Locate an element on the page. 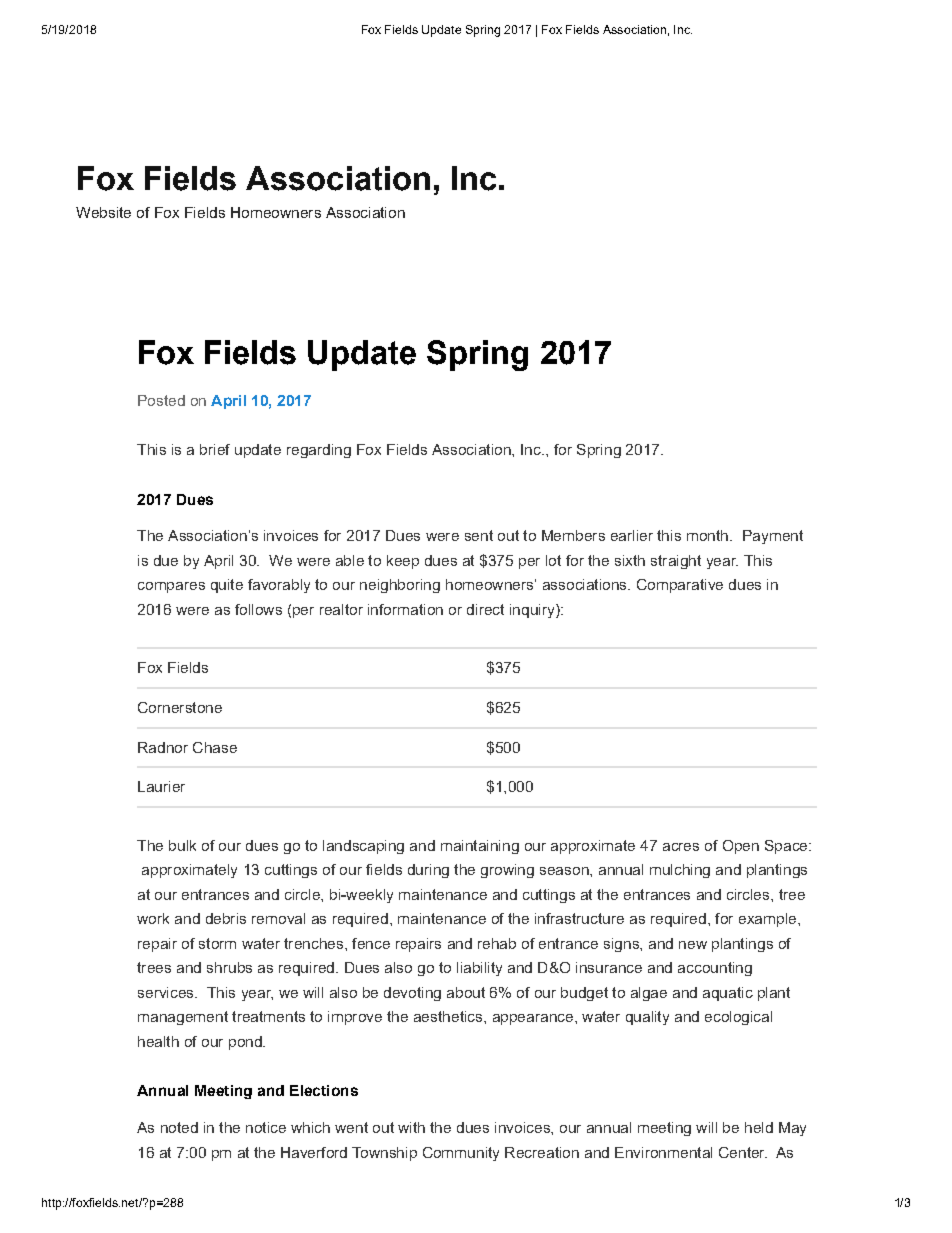 The width and height of the page is (952, 1233). straight is located at coordinates (676, 562).
